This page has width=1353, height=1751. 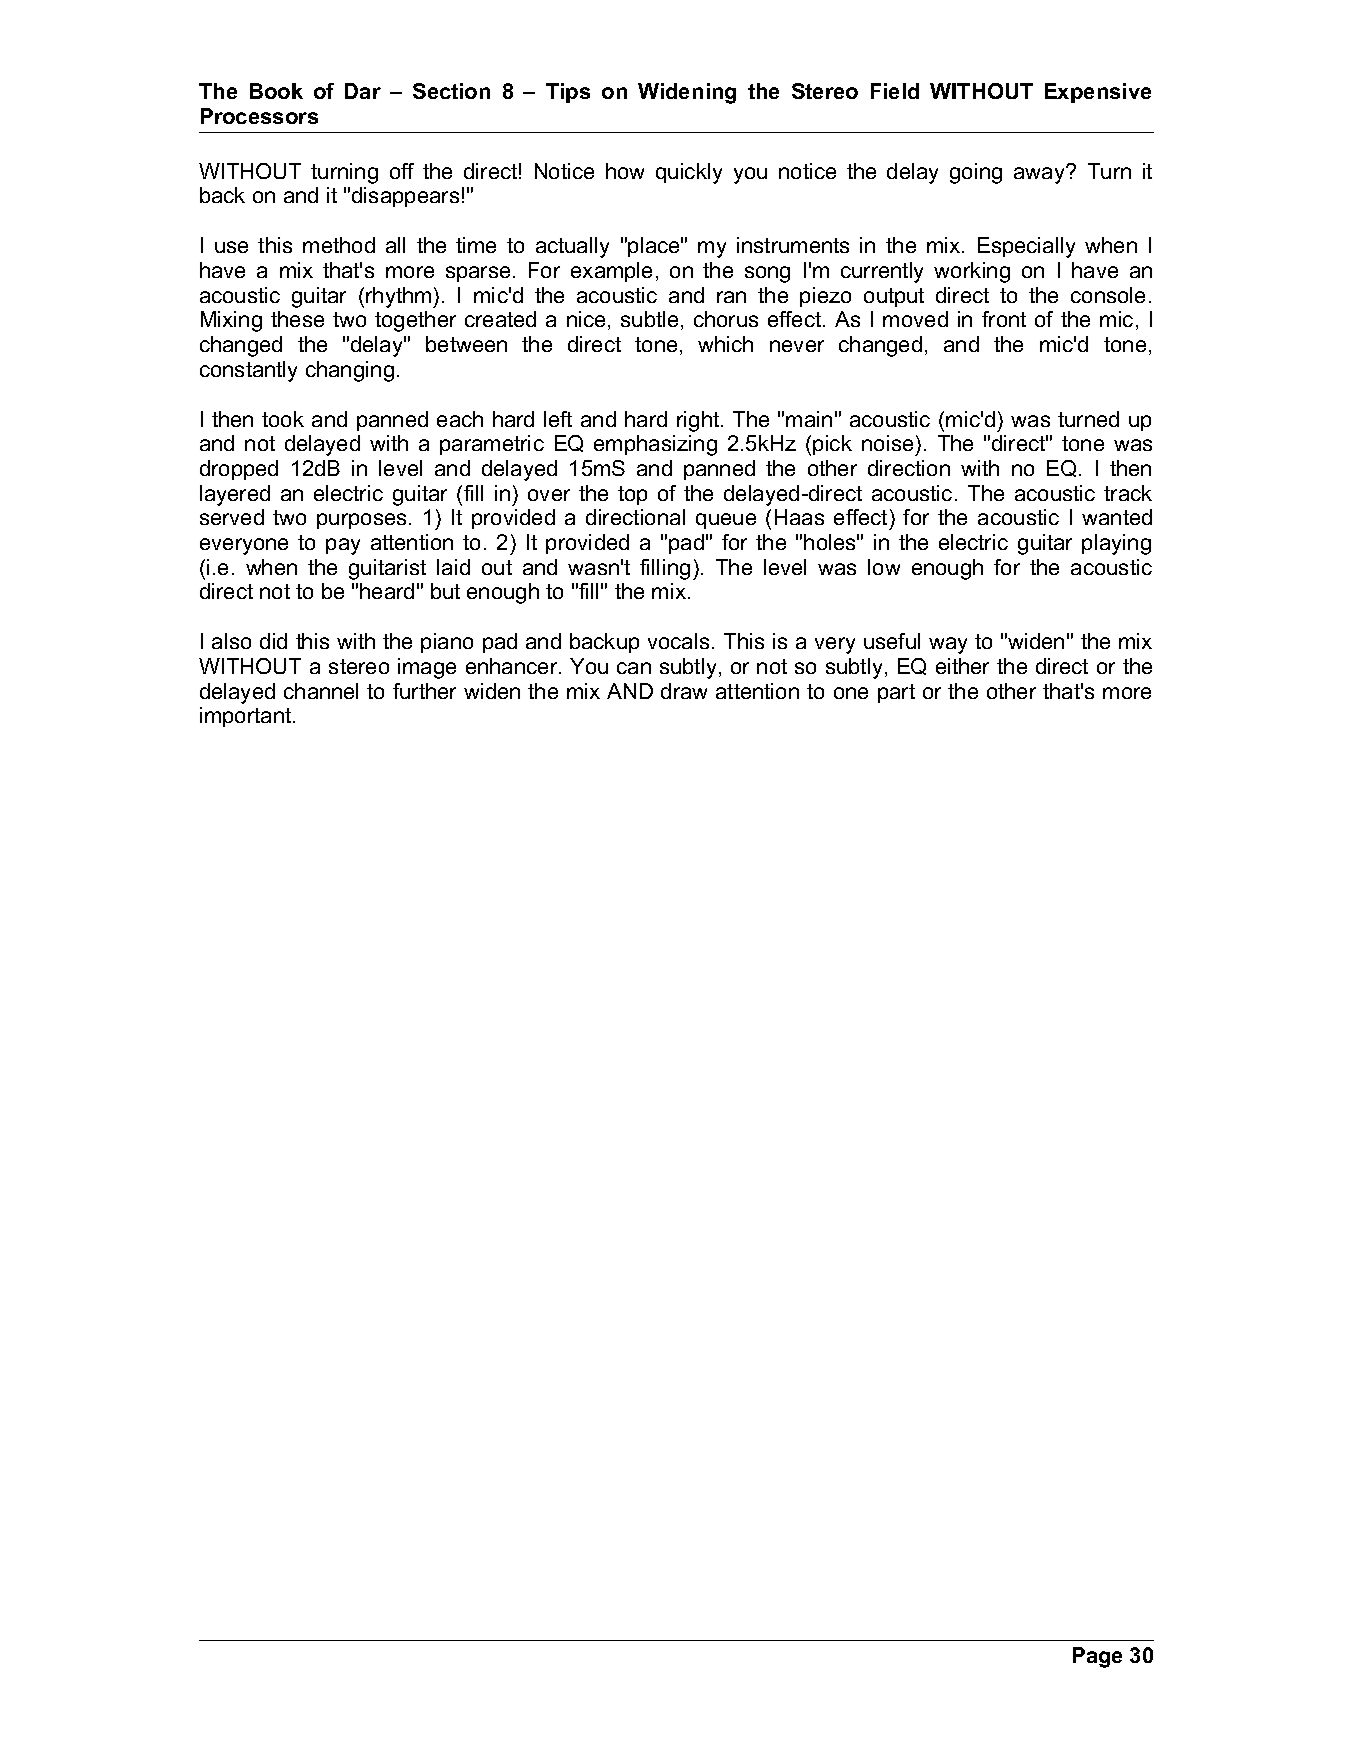 What do you see at coordinates (632, 495) in the page?
I see `top` at bounding box center [632, 495].
